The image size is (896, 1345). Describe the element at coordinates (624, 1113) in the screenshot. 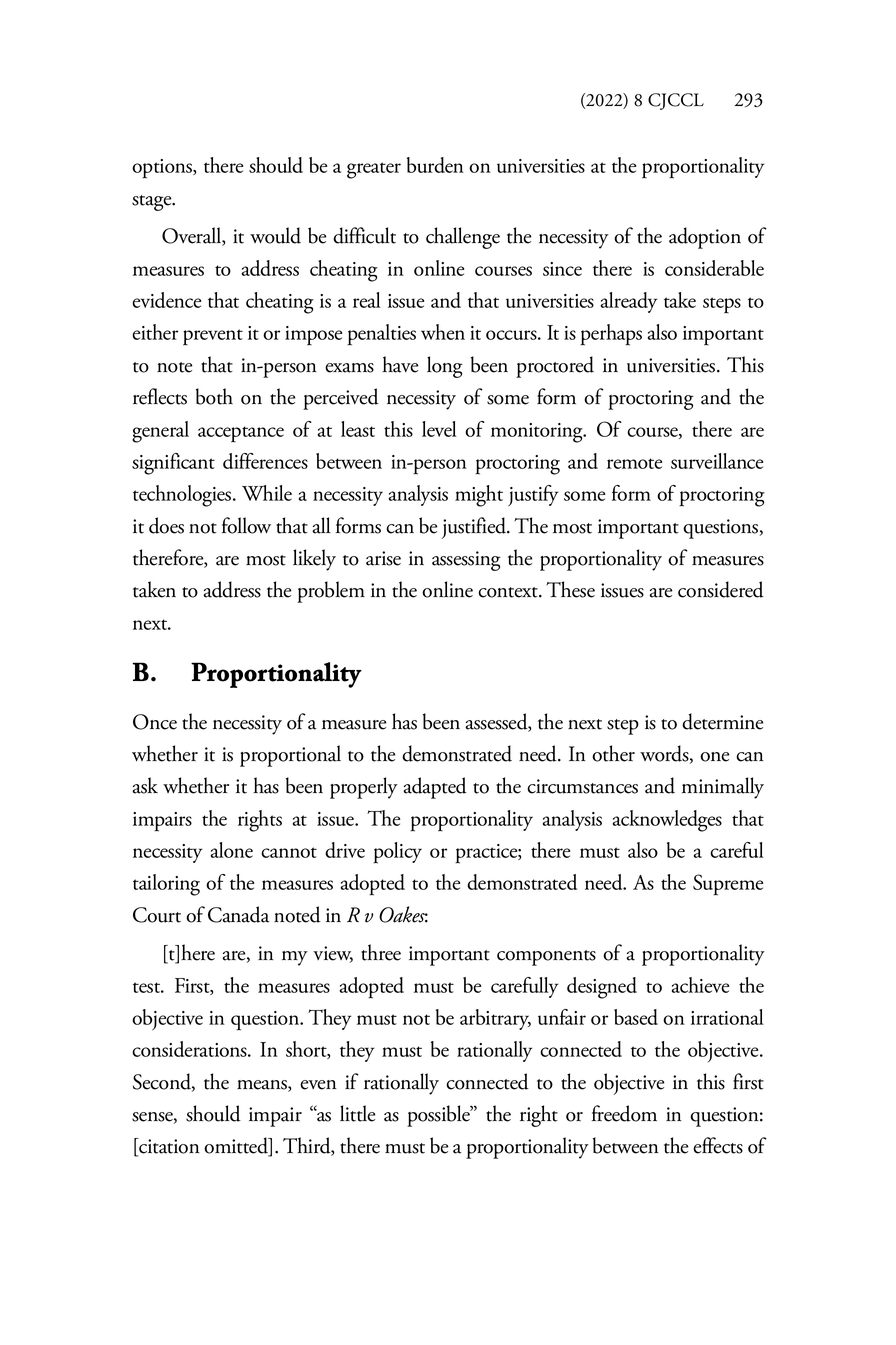

I see `freedom` at that location.
